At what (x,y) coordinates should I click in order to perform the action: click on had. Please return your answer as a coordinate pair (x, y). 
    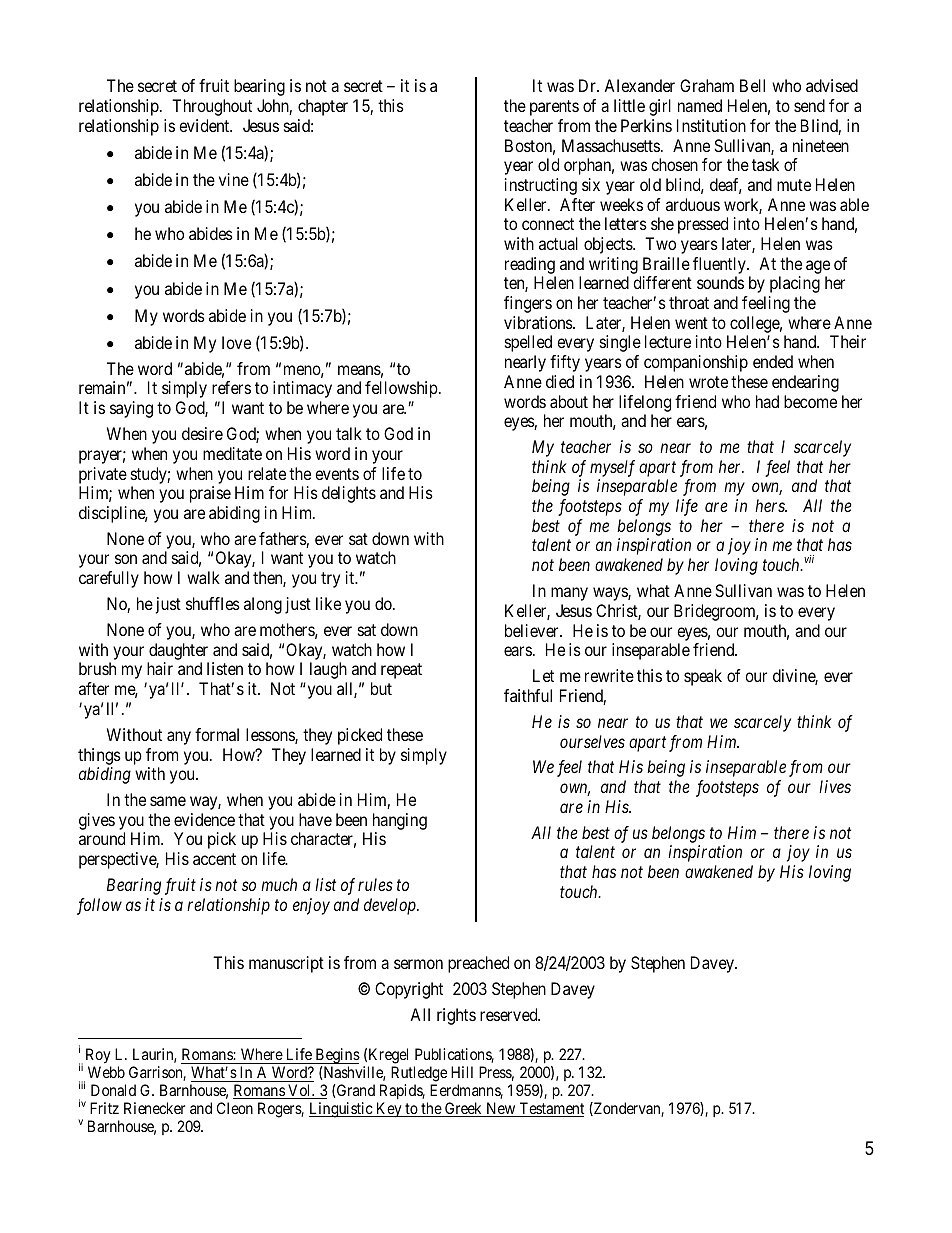
    Looking at the image, I should click on (767, 401).
